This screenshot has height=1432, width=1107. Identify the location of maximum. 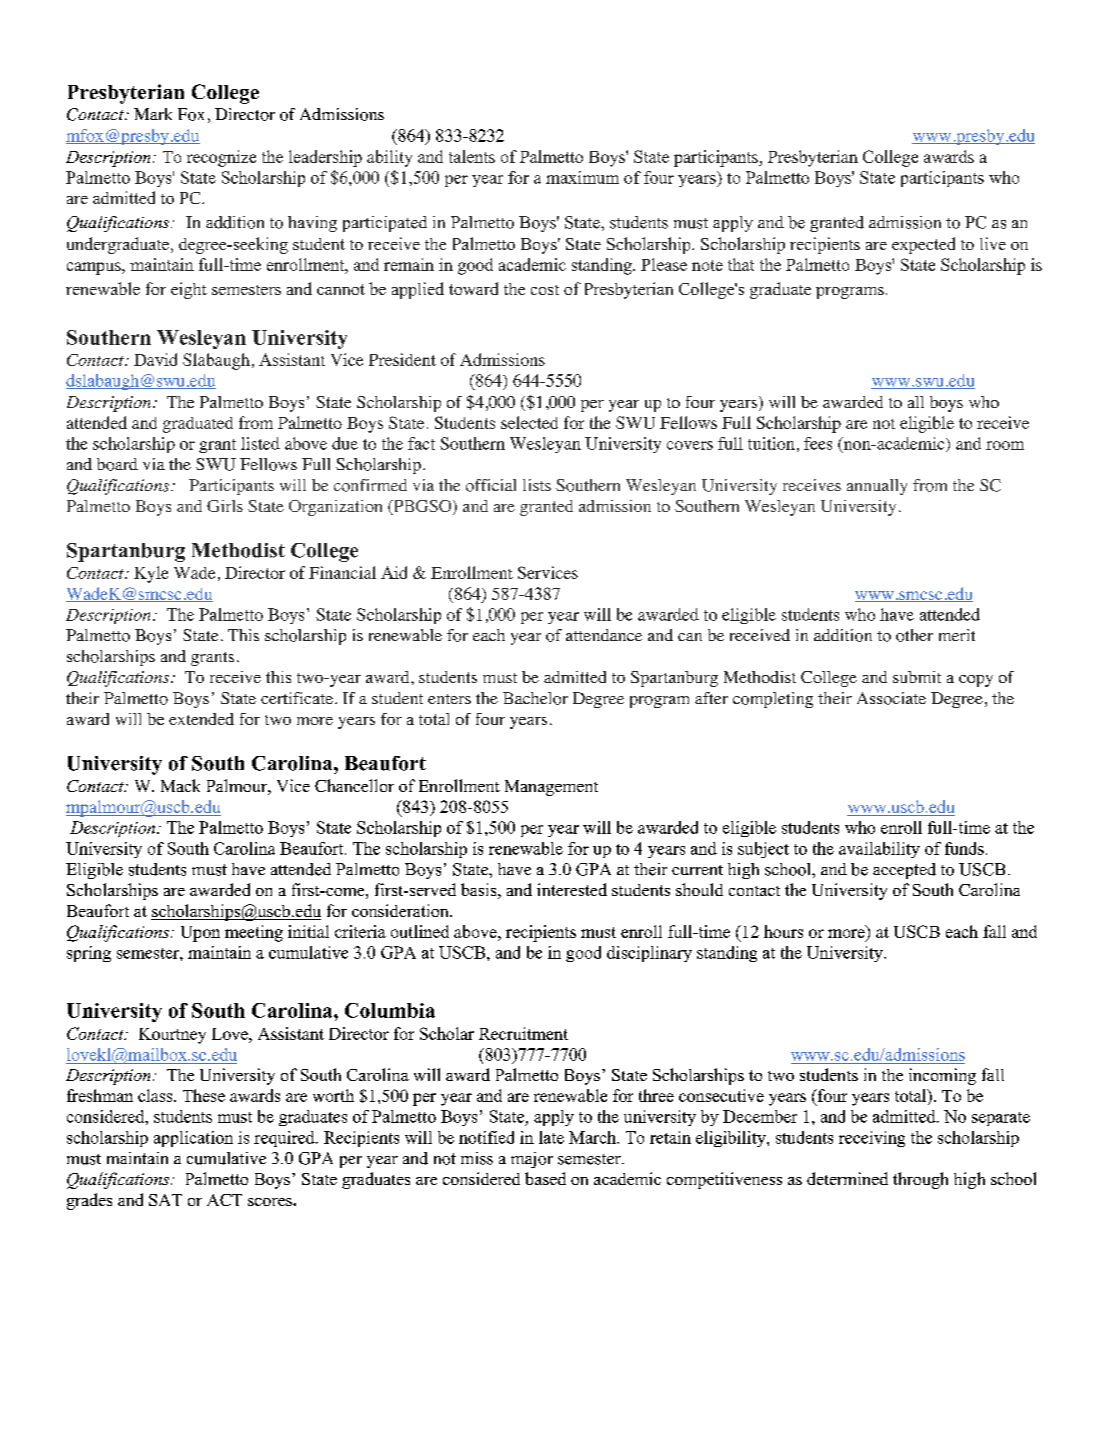
(582, 177).
